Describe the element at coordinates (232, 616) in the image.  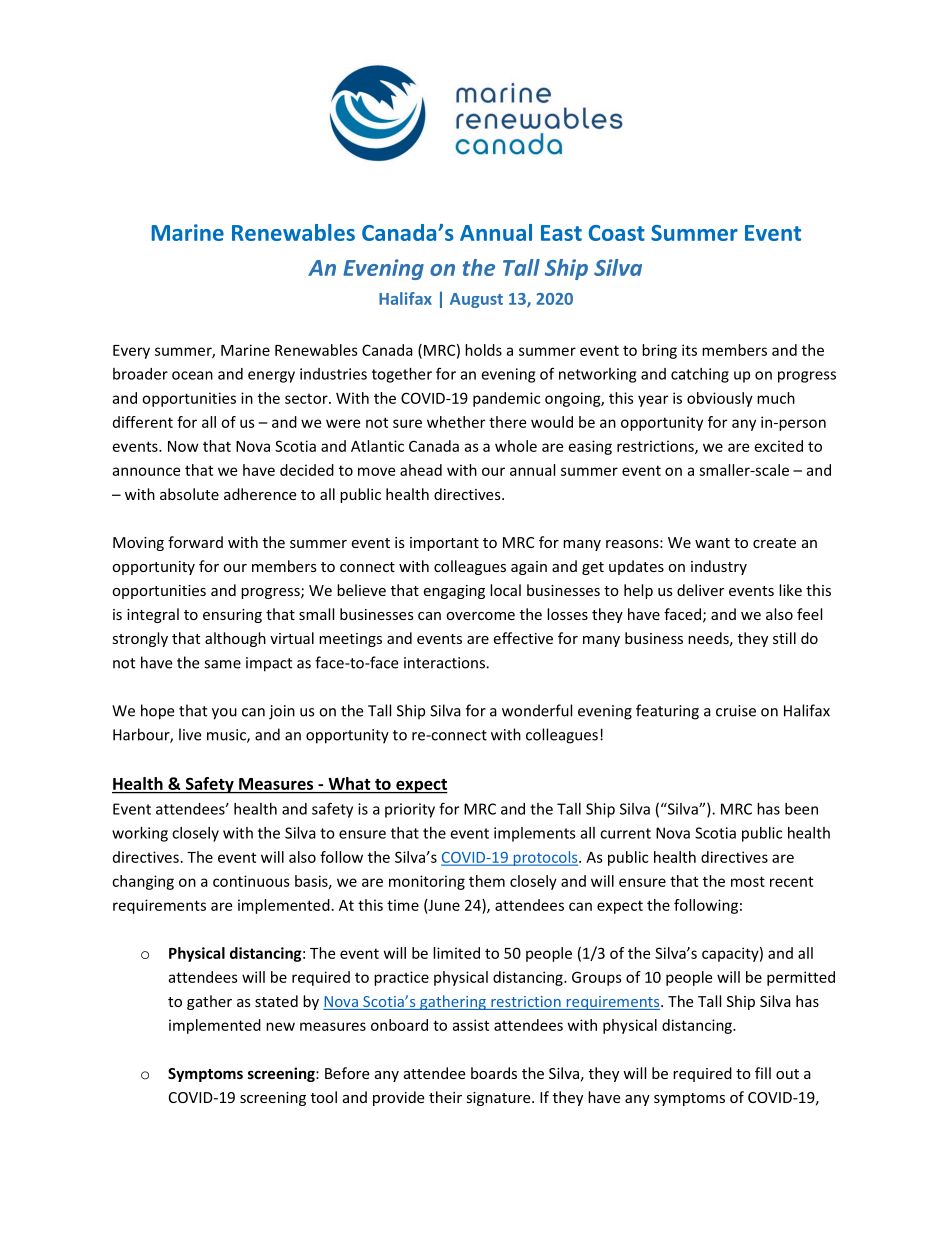
I see `ensuring` at that location.
